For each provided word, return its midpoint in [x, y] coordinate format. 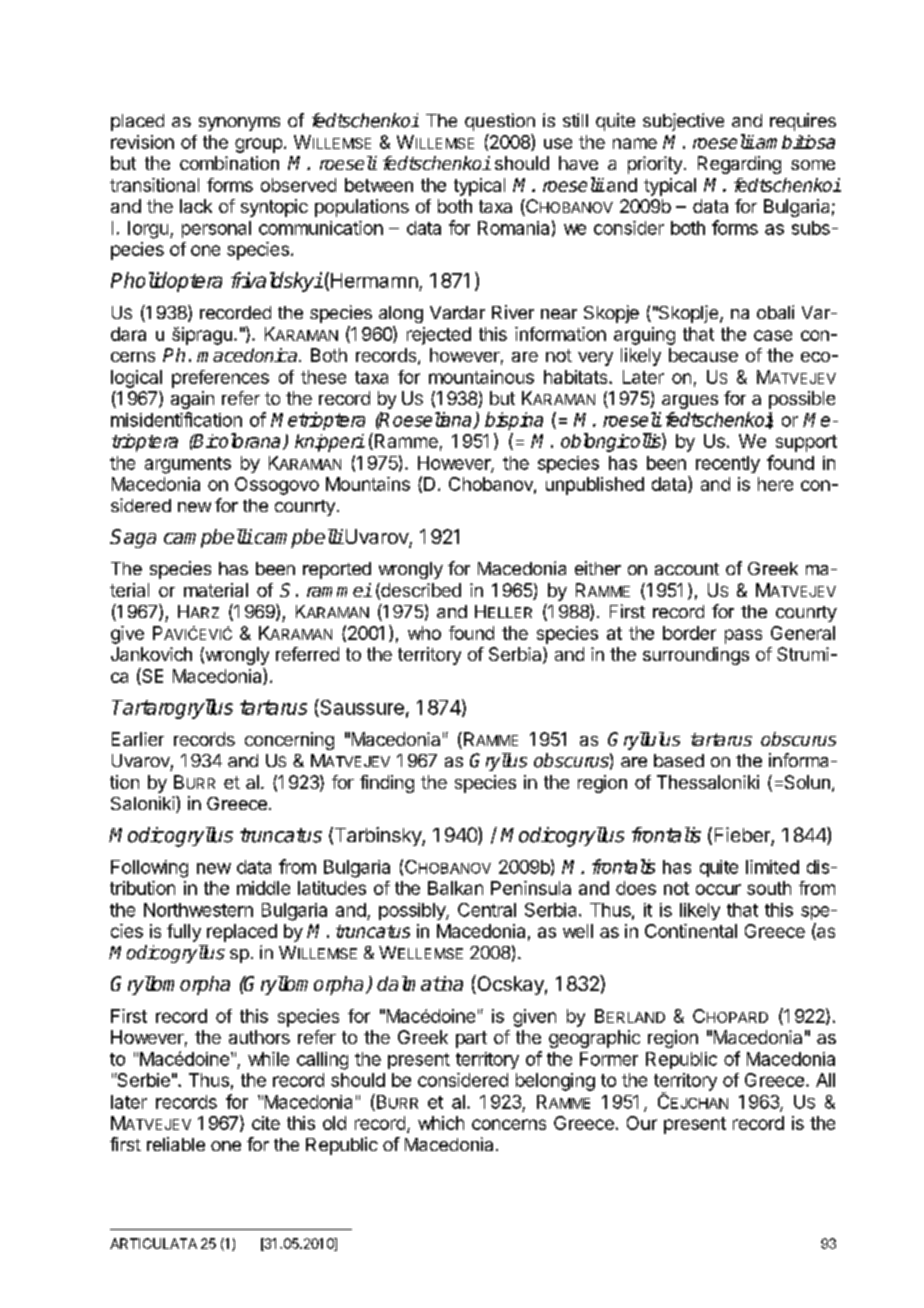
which [441, 1123]
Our [642, 1123]
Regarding [739, 165]
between [379, 185]
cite [266, 1123]
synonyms [239, 124]
